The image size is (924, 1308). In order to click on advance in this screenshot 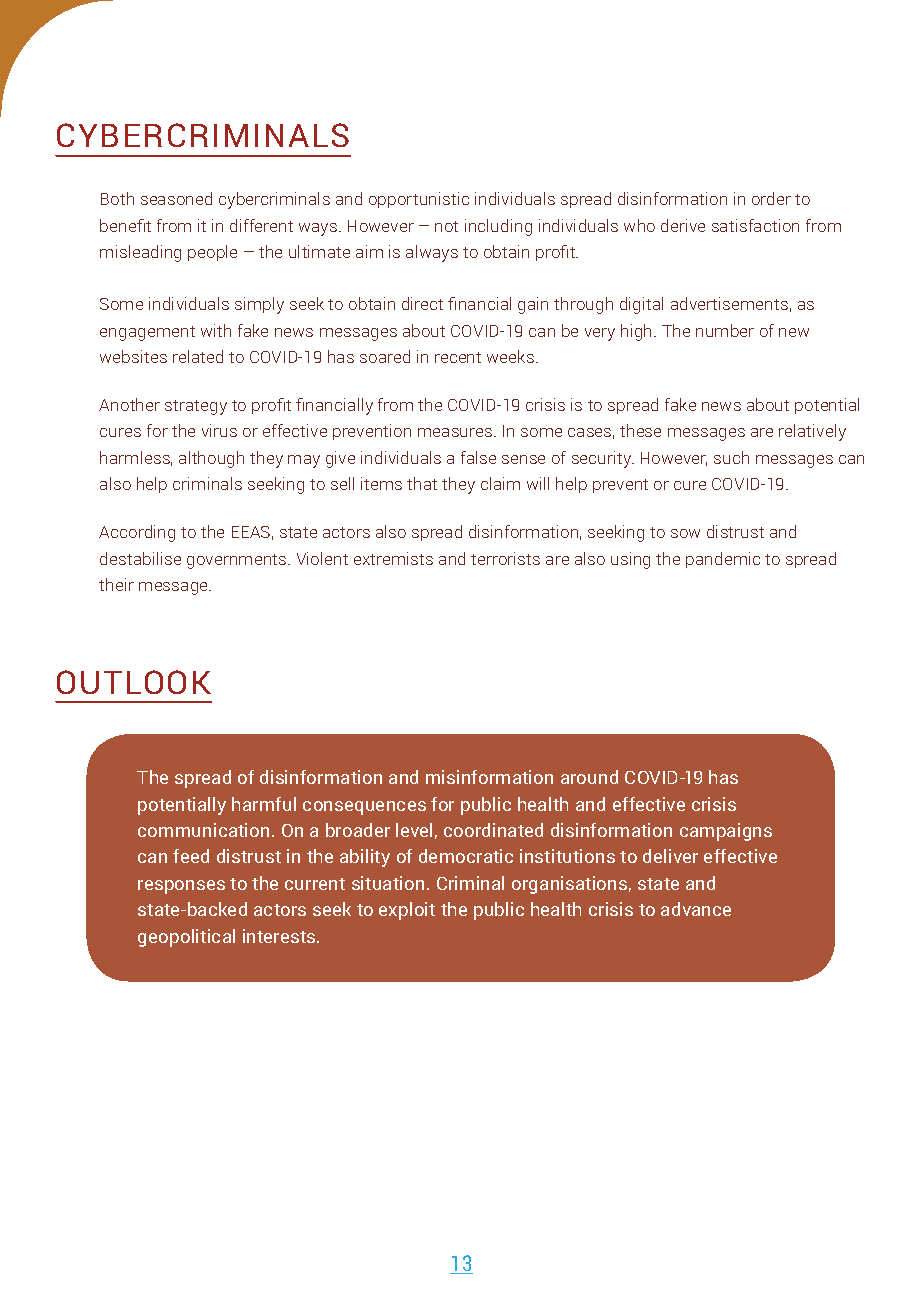, I will do `click(696, 909)`.
